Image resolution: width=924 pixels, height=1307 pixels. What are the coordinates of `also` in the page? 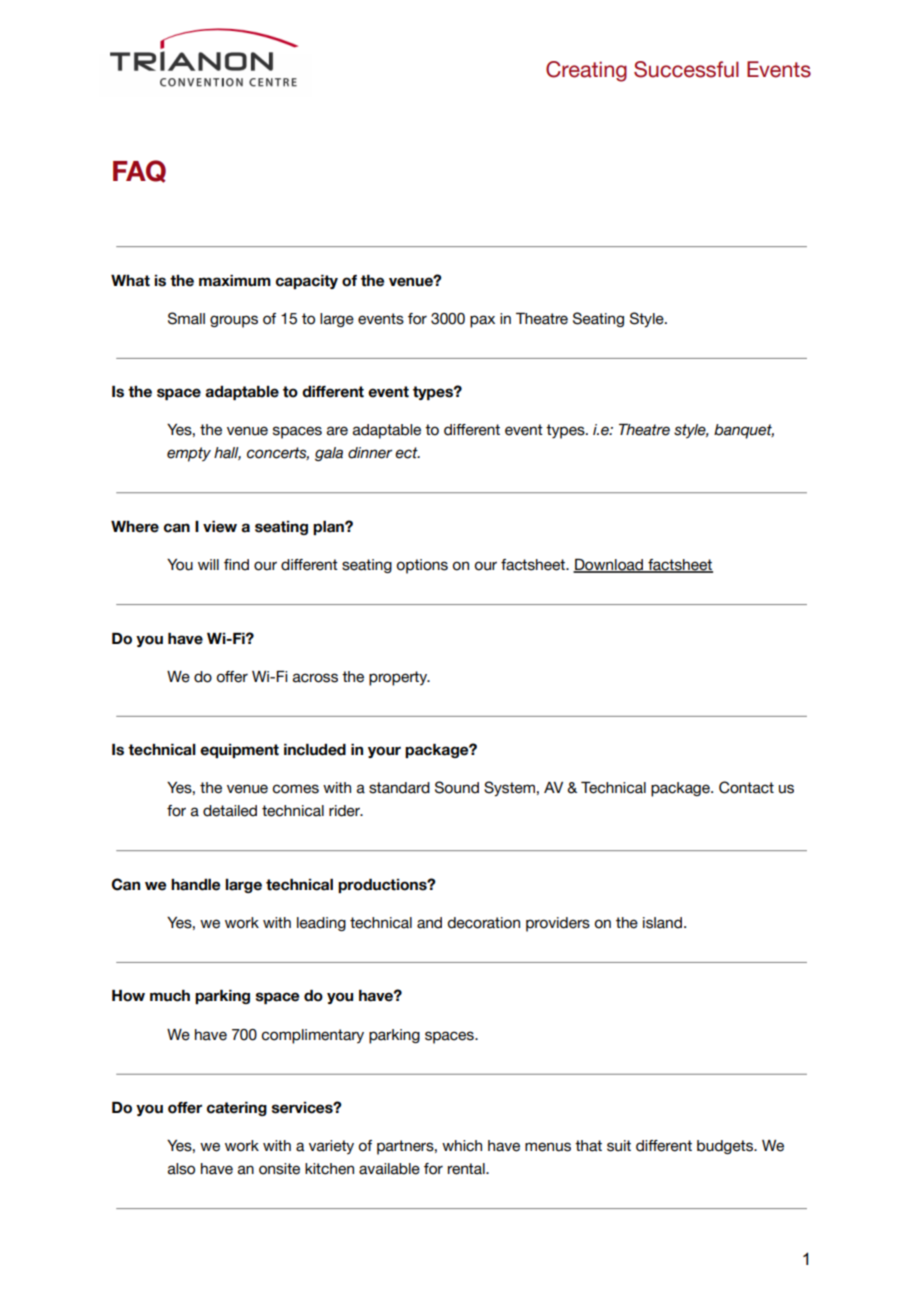 It's located at (181, 1169).
